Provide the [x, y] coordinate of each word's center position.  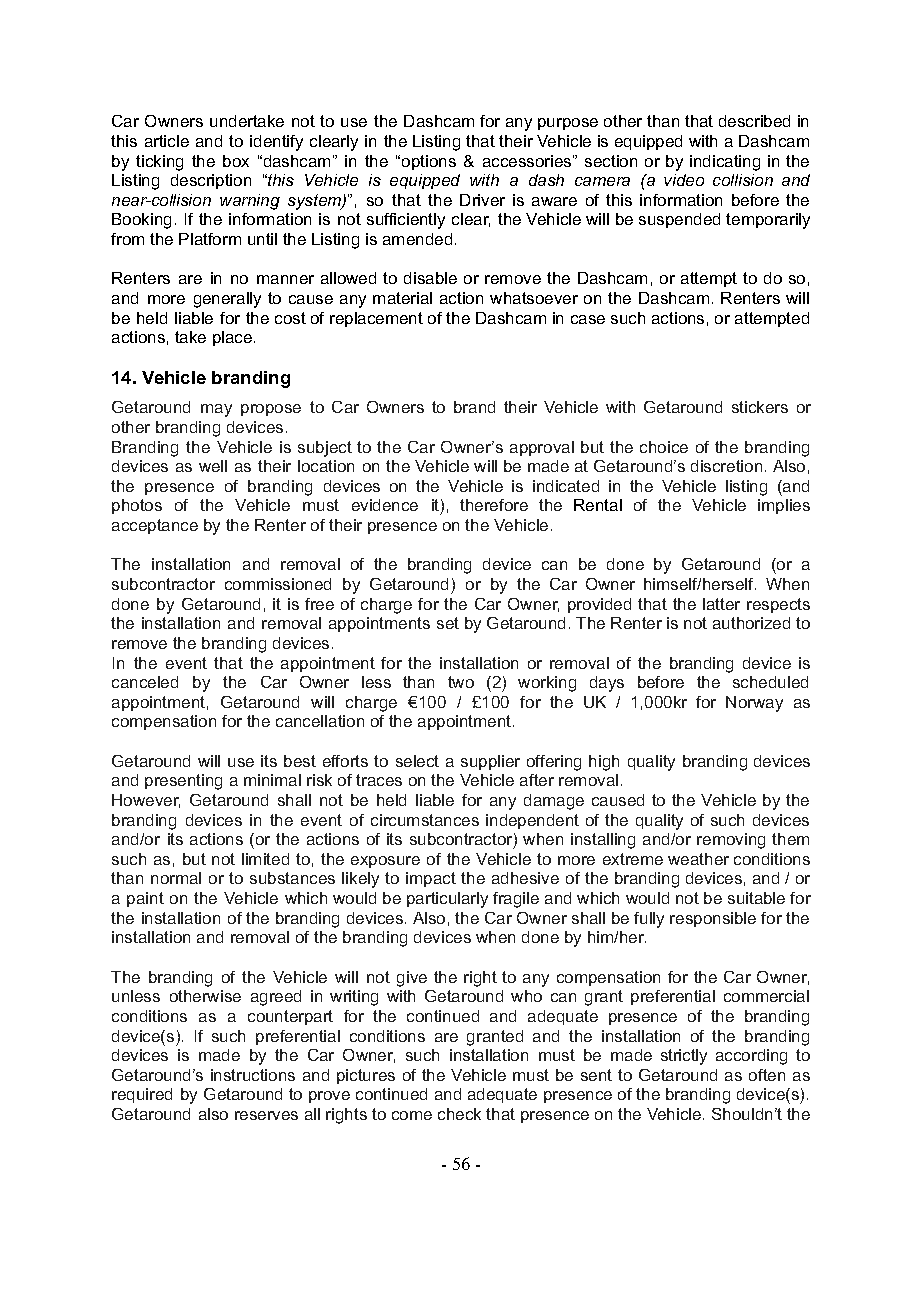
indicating [725, 163]
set [448, 623]
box [236, 161]
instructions [253, 1075]
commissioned [278, 584]
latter [721, 604]
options [429, 162]
